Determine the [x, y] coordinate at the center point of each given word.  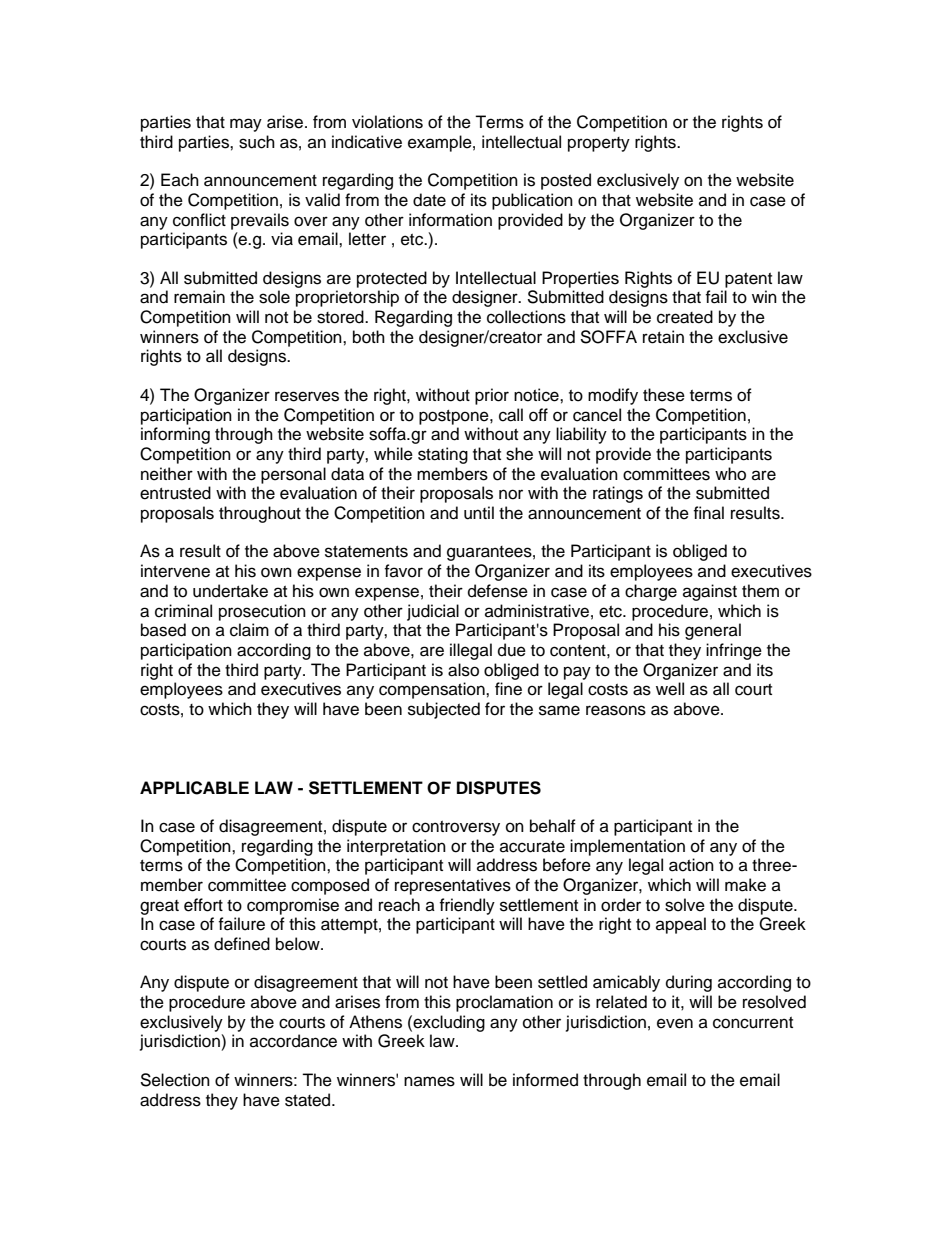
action [691, 865]
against [710, 592]
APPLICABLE [194, 788]
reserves [307, 396]
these [664, 395]
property [599, 144]
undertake [230, 591]
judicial [433, 612]
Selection [175, 1080]
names [429, 1081]
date [429, 200]
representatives [453, 886]
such [257, 142]
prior [492, 396]
